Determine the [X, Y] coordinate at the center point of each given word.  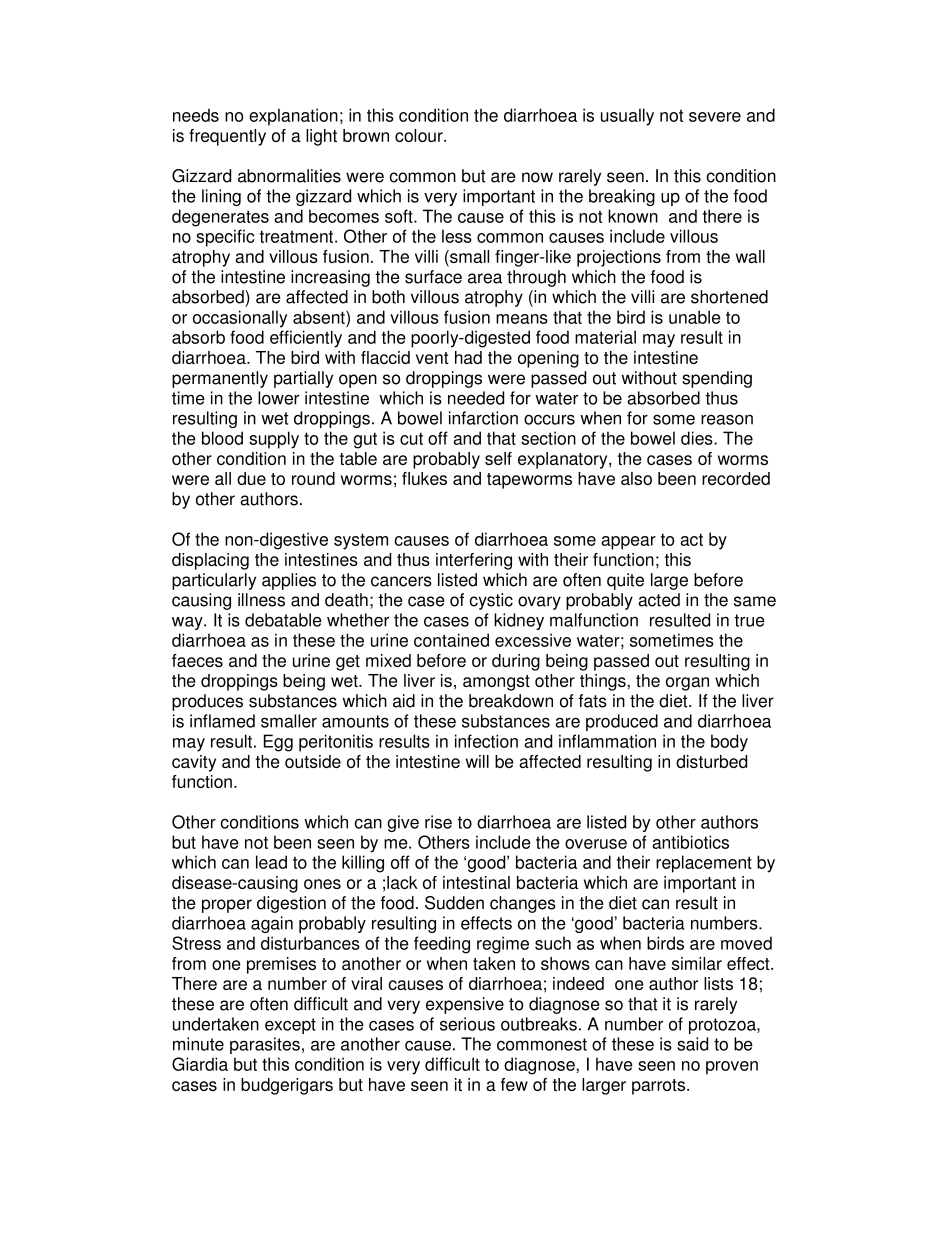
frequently [227, 137]
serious [467, 1024]
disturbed [711, 761]
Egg [278, 743]
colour [420, 135]
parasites [265, 1045]
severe [715, 117]
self [498, 458]
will [477, 761]
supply [274, 440]
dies [698, 438]
